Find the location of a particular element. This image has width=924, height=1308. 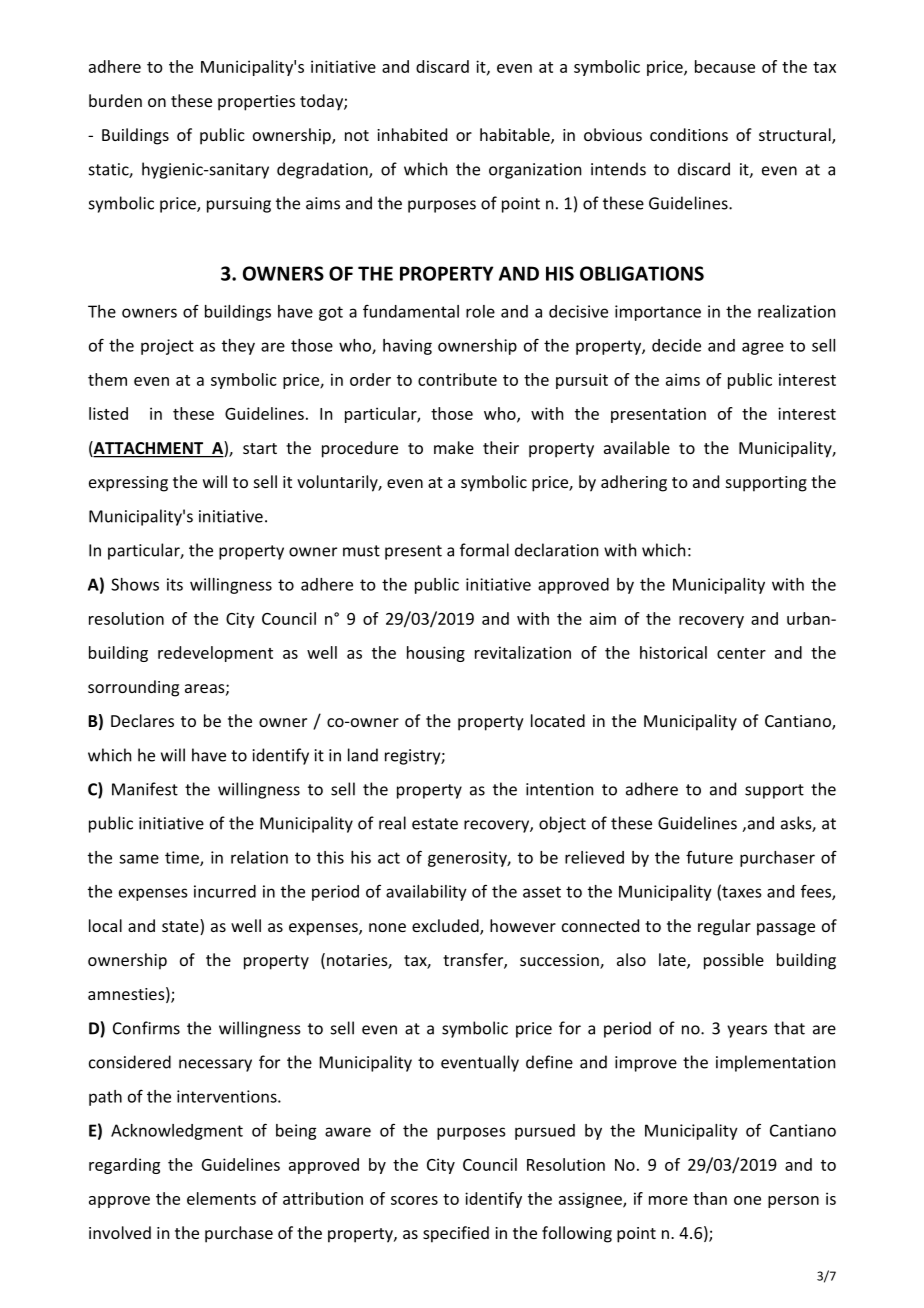

because is located at coordinates (725, 66).
